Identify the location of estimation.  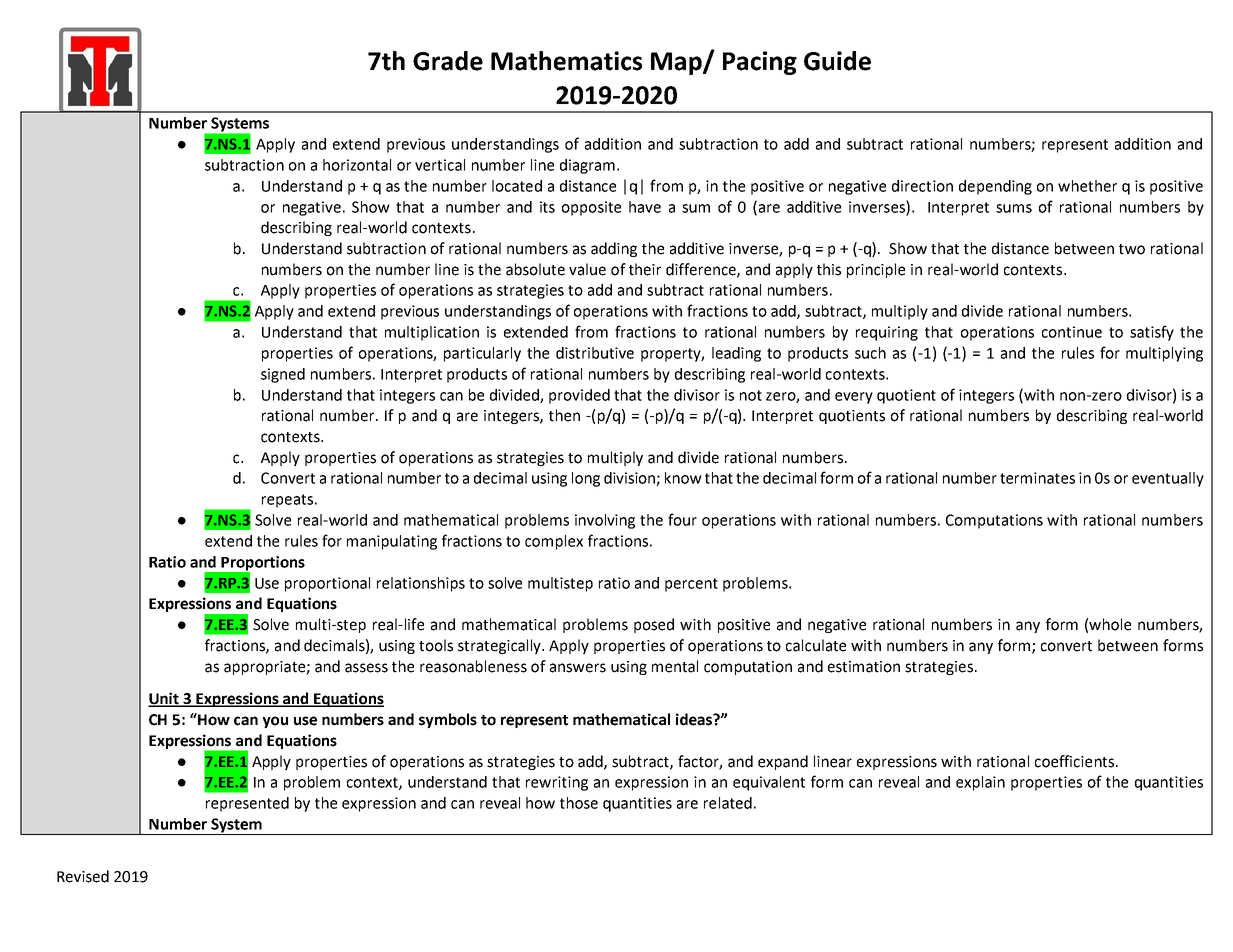
(864, 667).
